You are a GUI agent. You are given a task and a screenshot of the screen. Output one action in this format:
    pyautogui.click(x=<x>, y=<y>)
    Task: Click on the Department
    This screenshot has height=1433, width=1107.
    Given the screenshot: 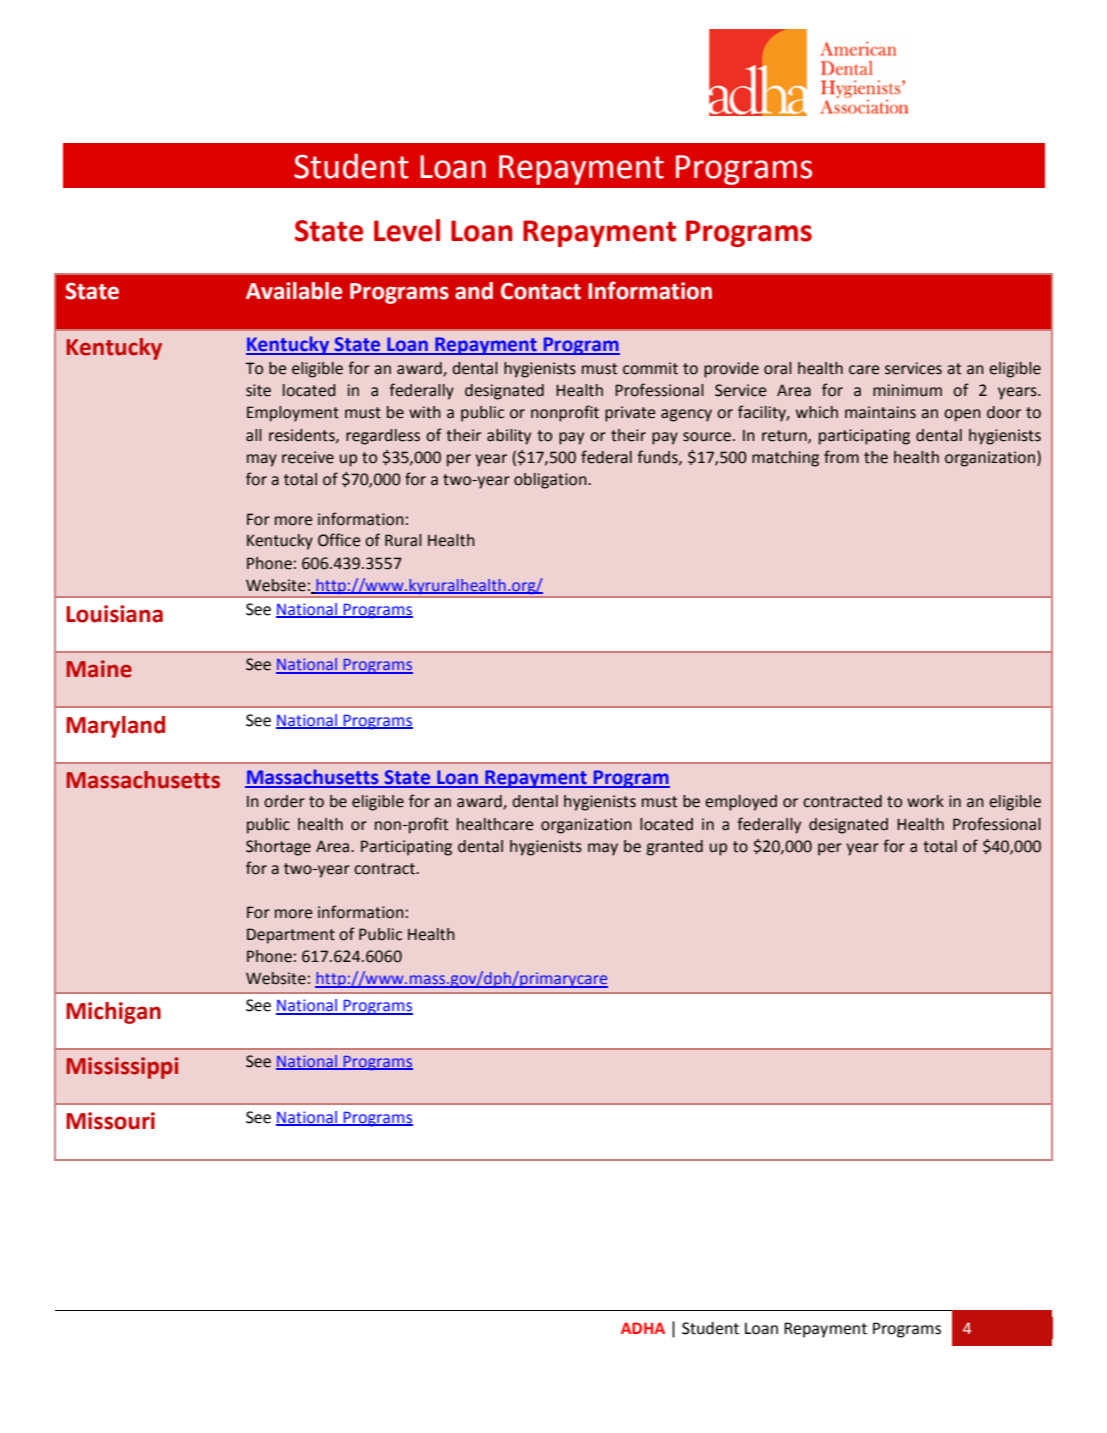 What is the action you would take?
    pyautogui.click(x=291, y=936)
